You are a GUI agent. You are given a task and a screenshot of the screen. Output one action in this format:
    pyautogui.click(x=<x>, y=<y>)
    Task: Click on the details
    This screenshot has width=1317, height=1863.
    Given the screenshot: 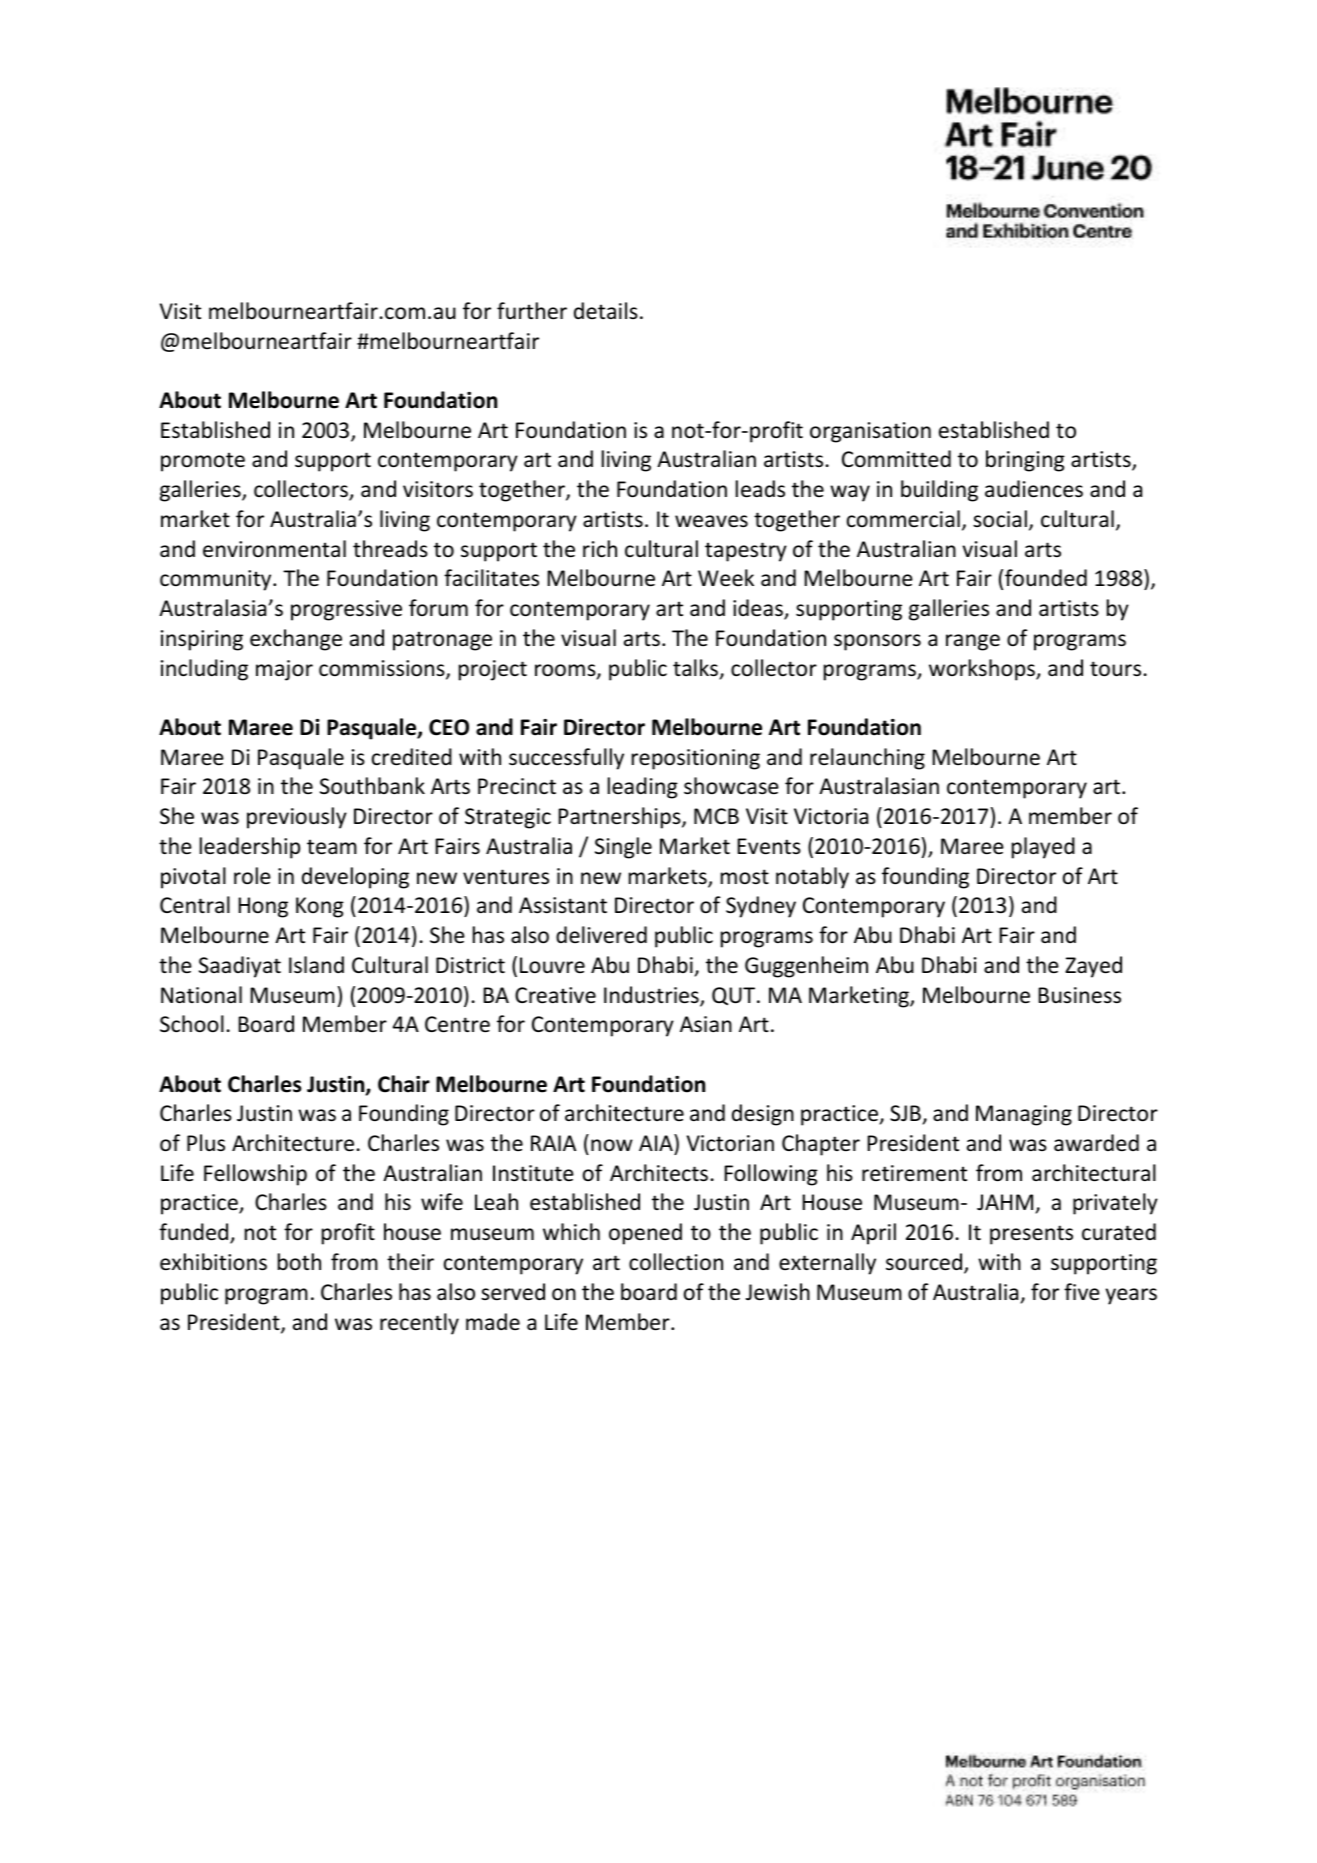 What is the action you would take?
    pyautogui.click(x=606, y=310)
